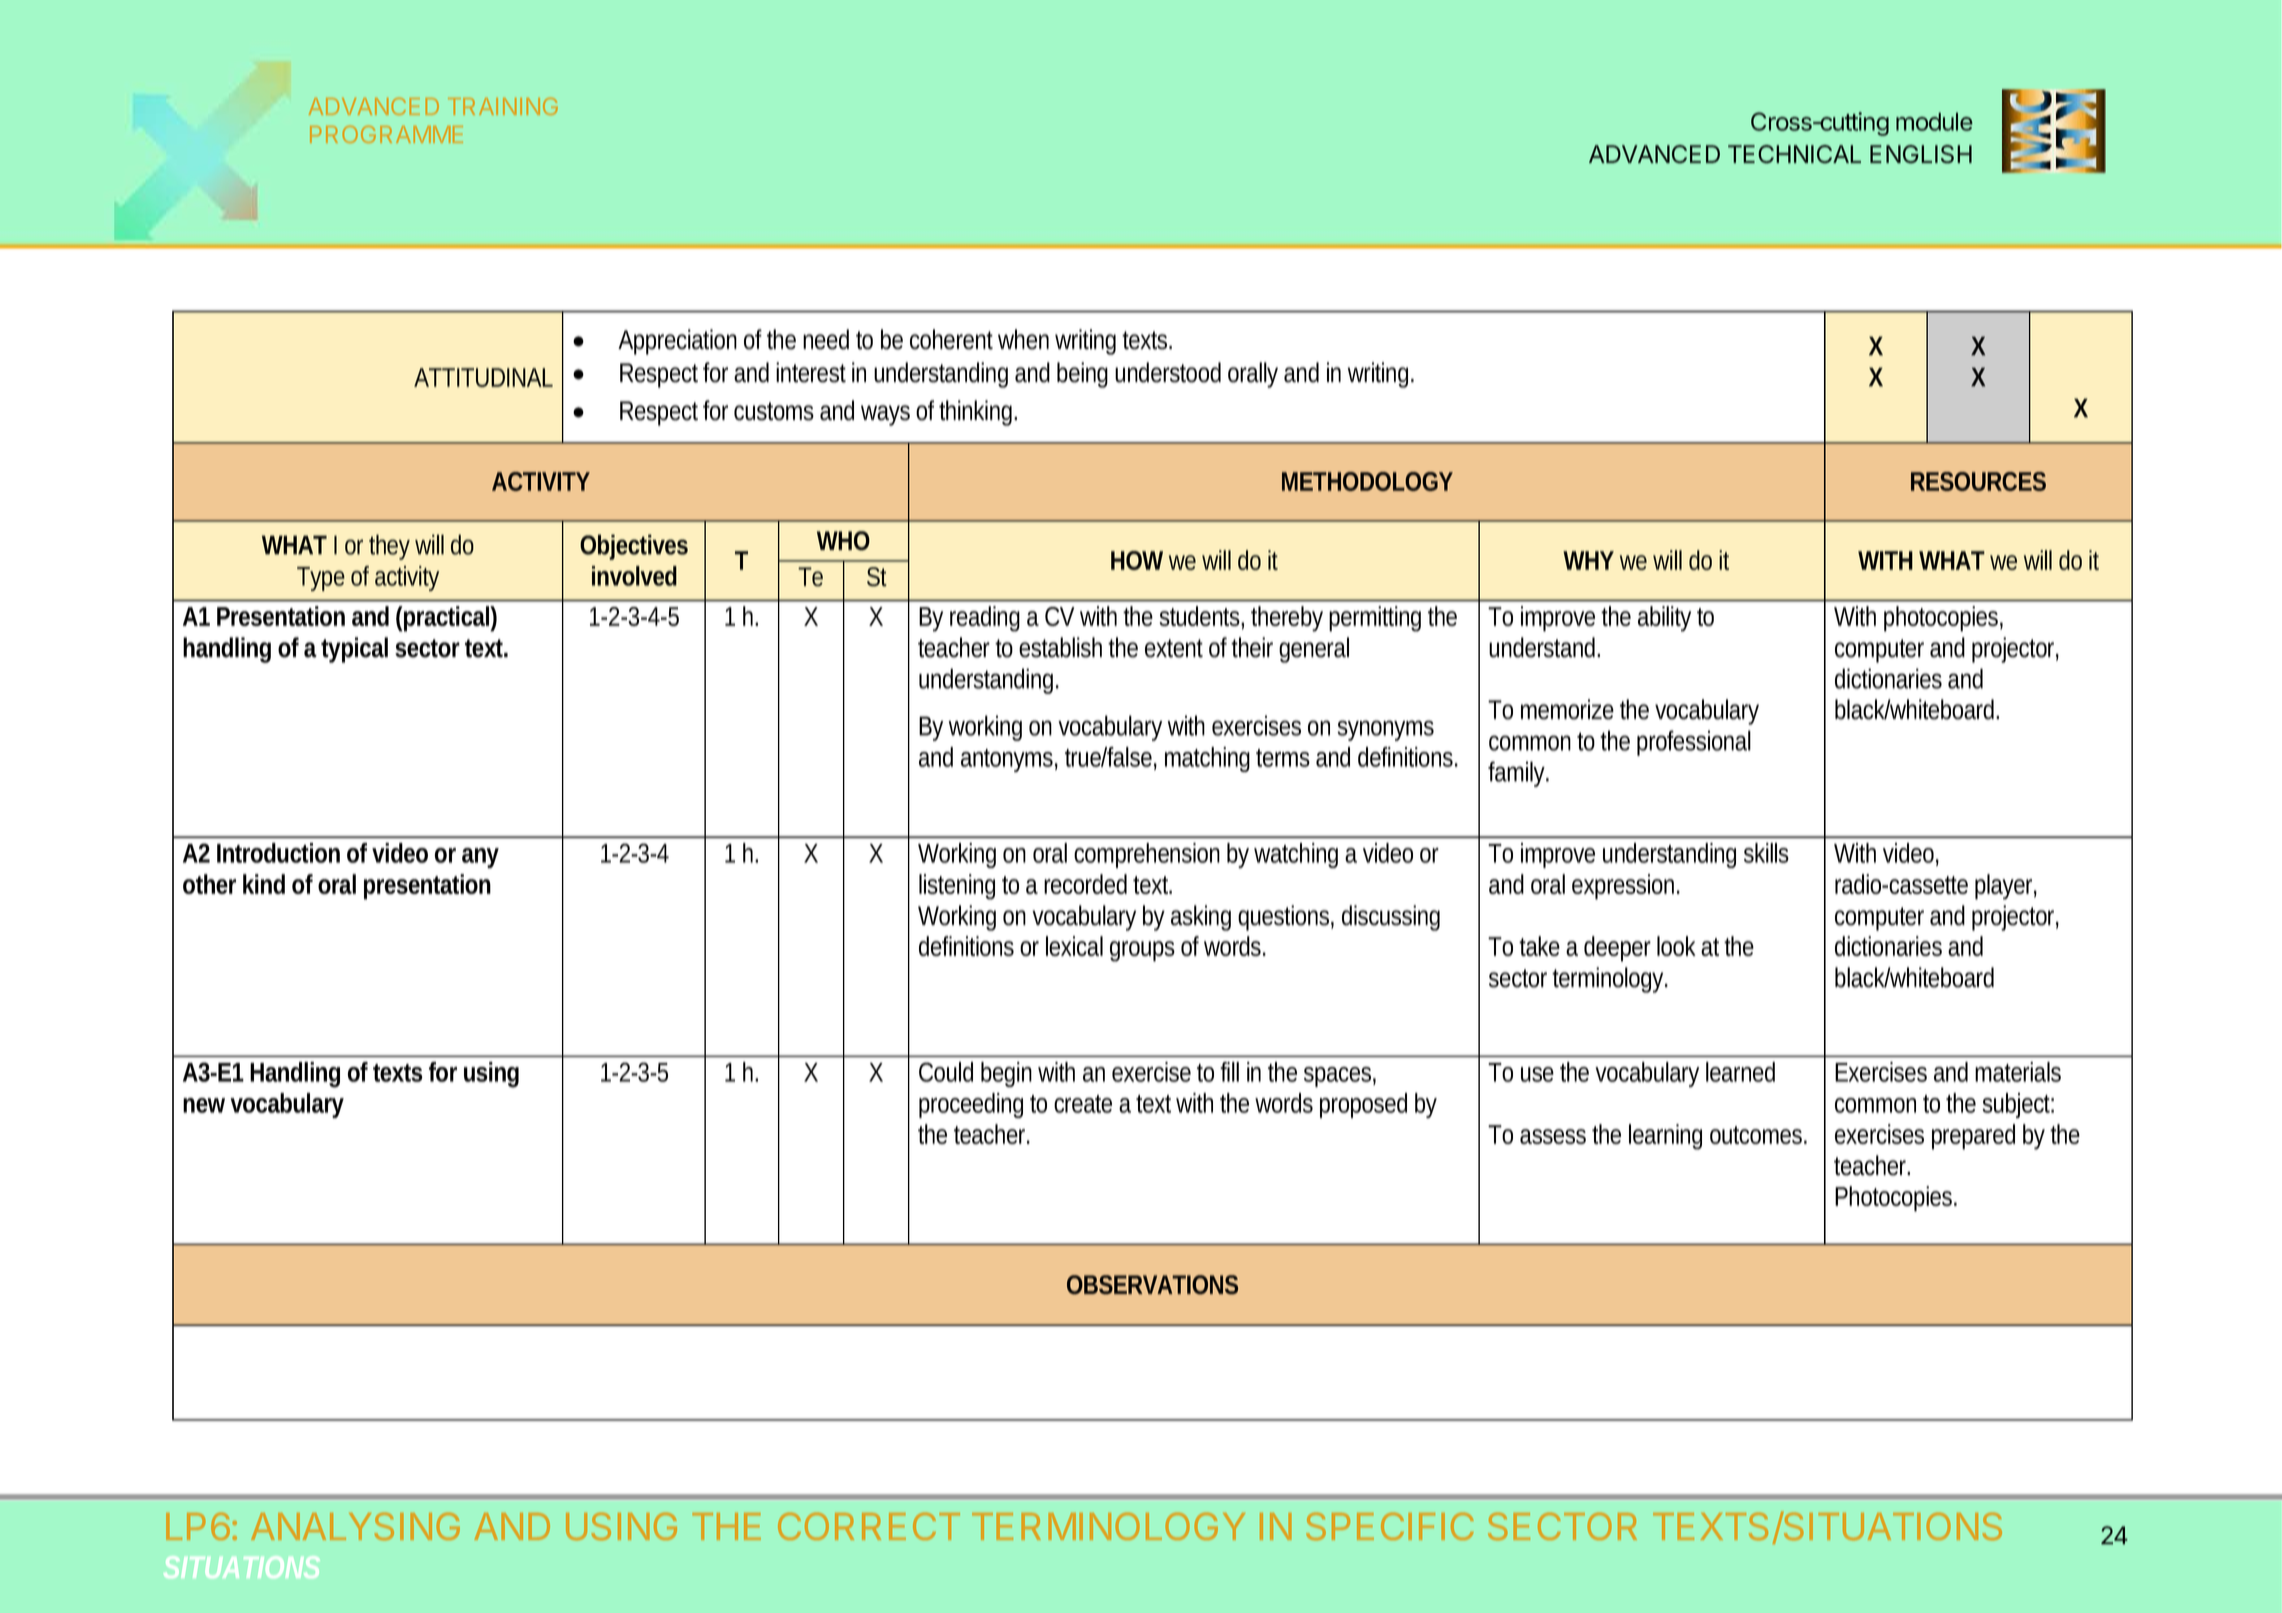  I want to click on PROGRAMME, so click(386, 134).
